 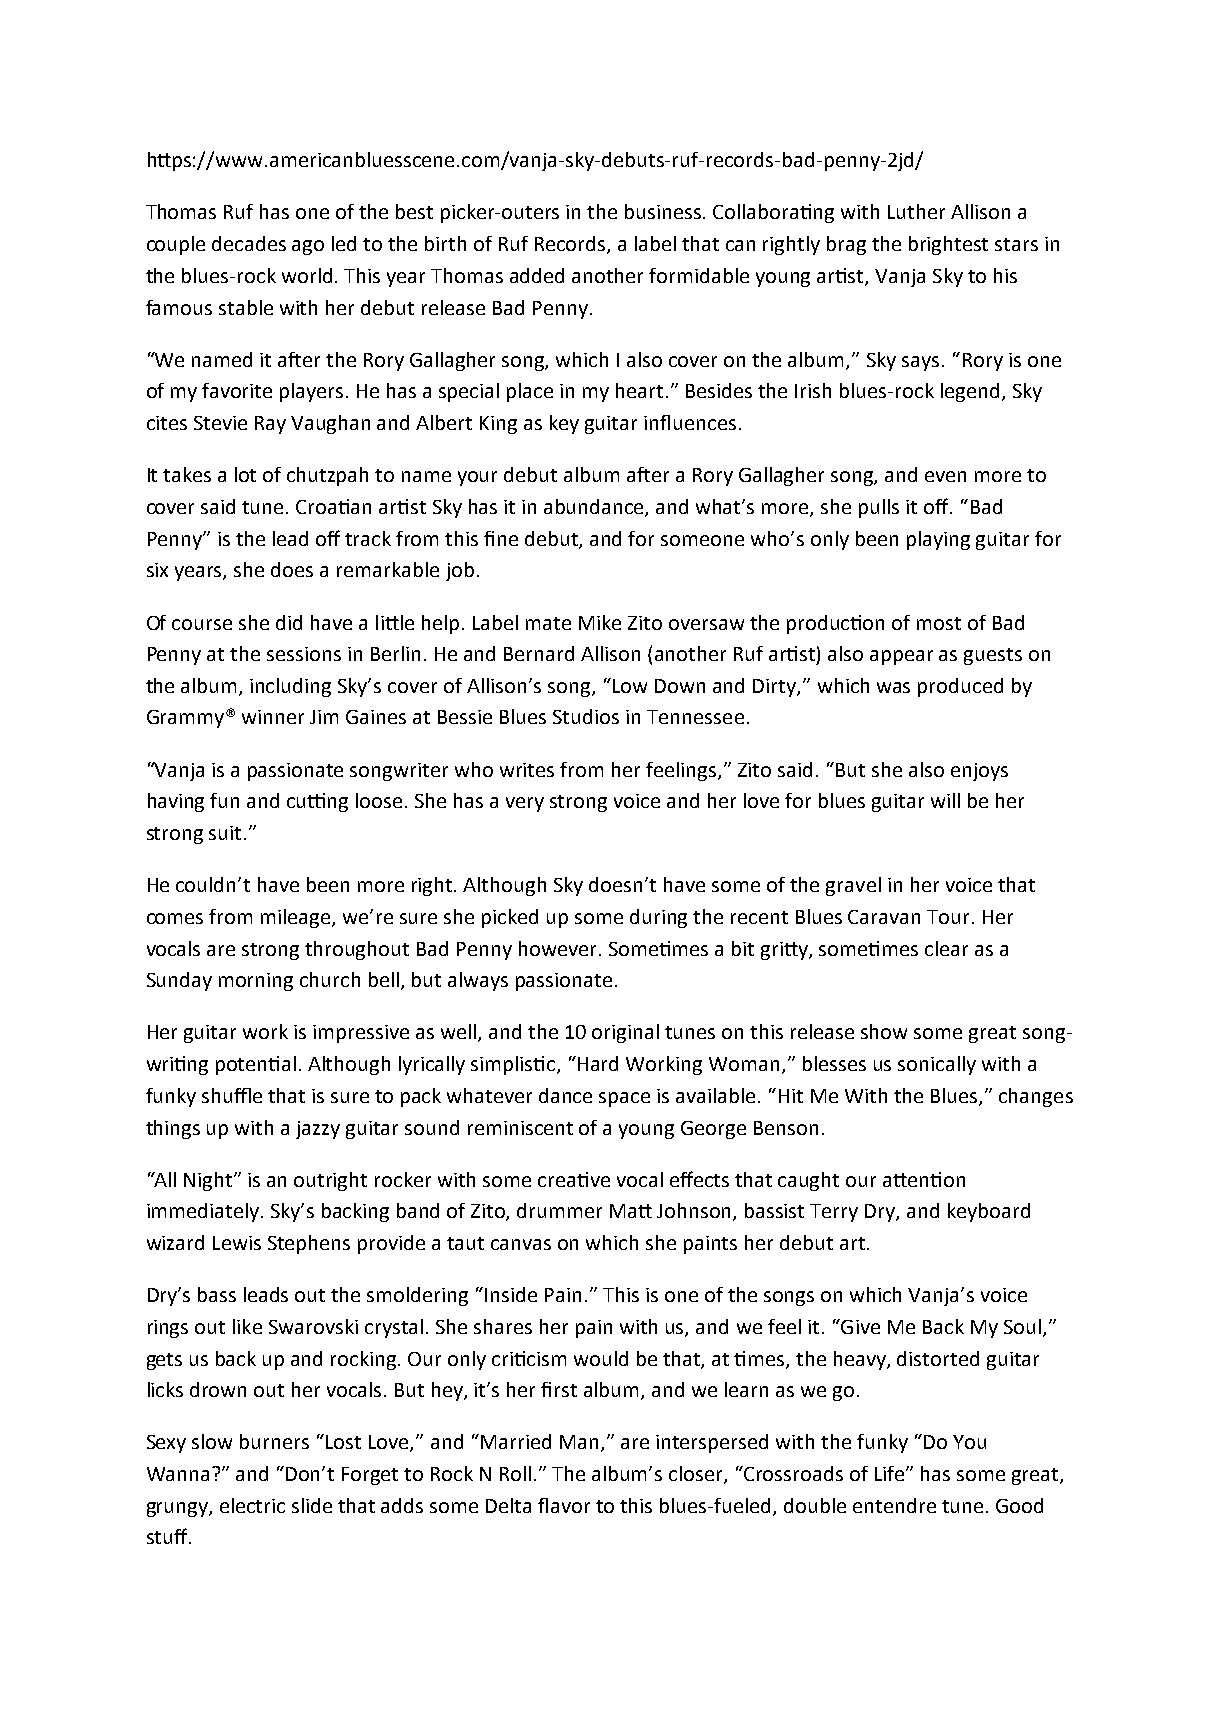 I want to click on Mike, so click(x=600, y=622).
